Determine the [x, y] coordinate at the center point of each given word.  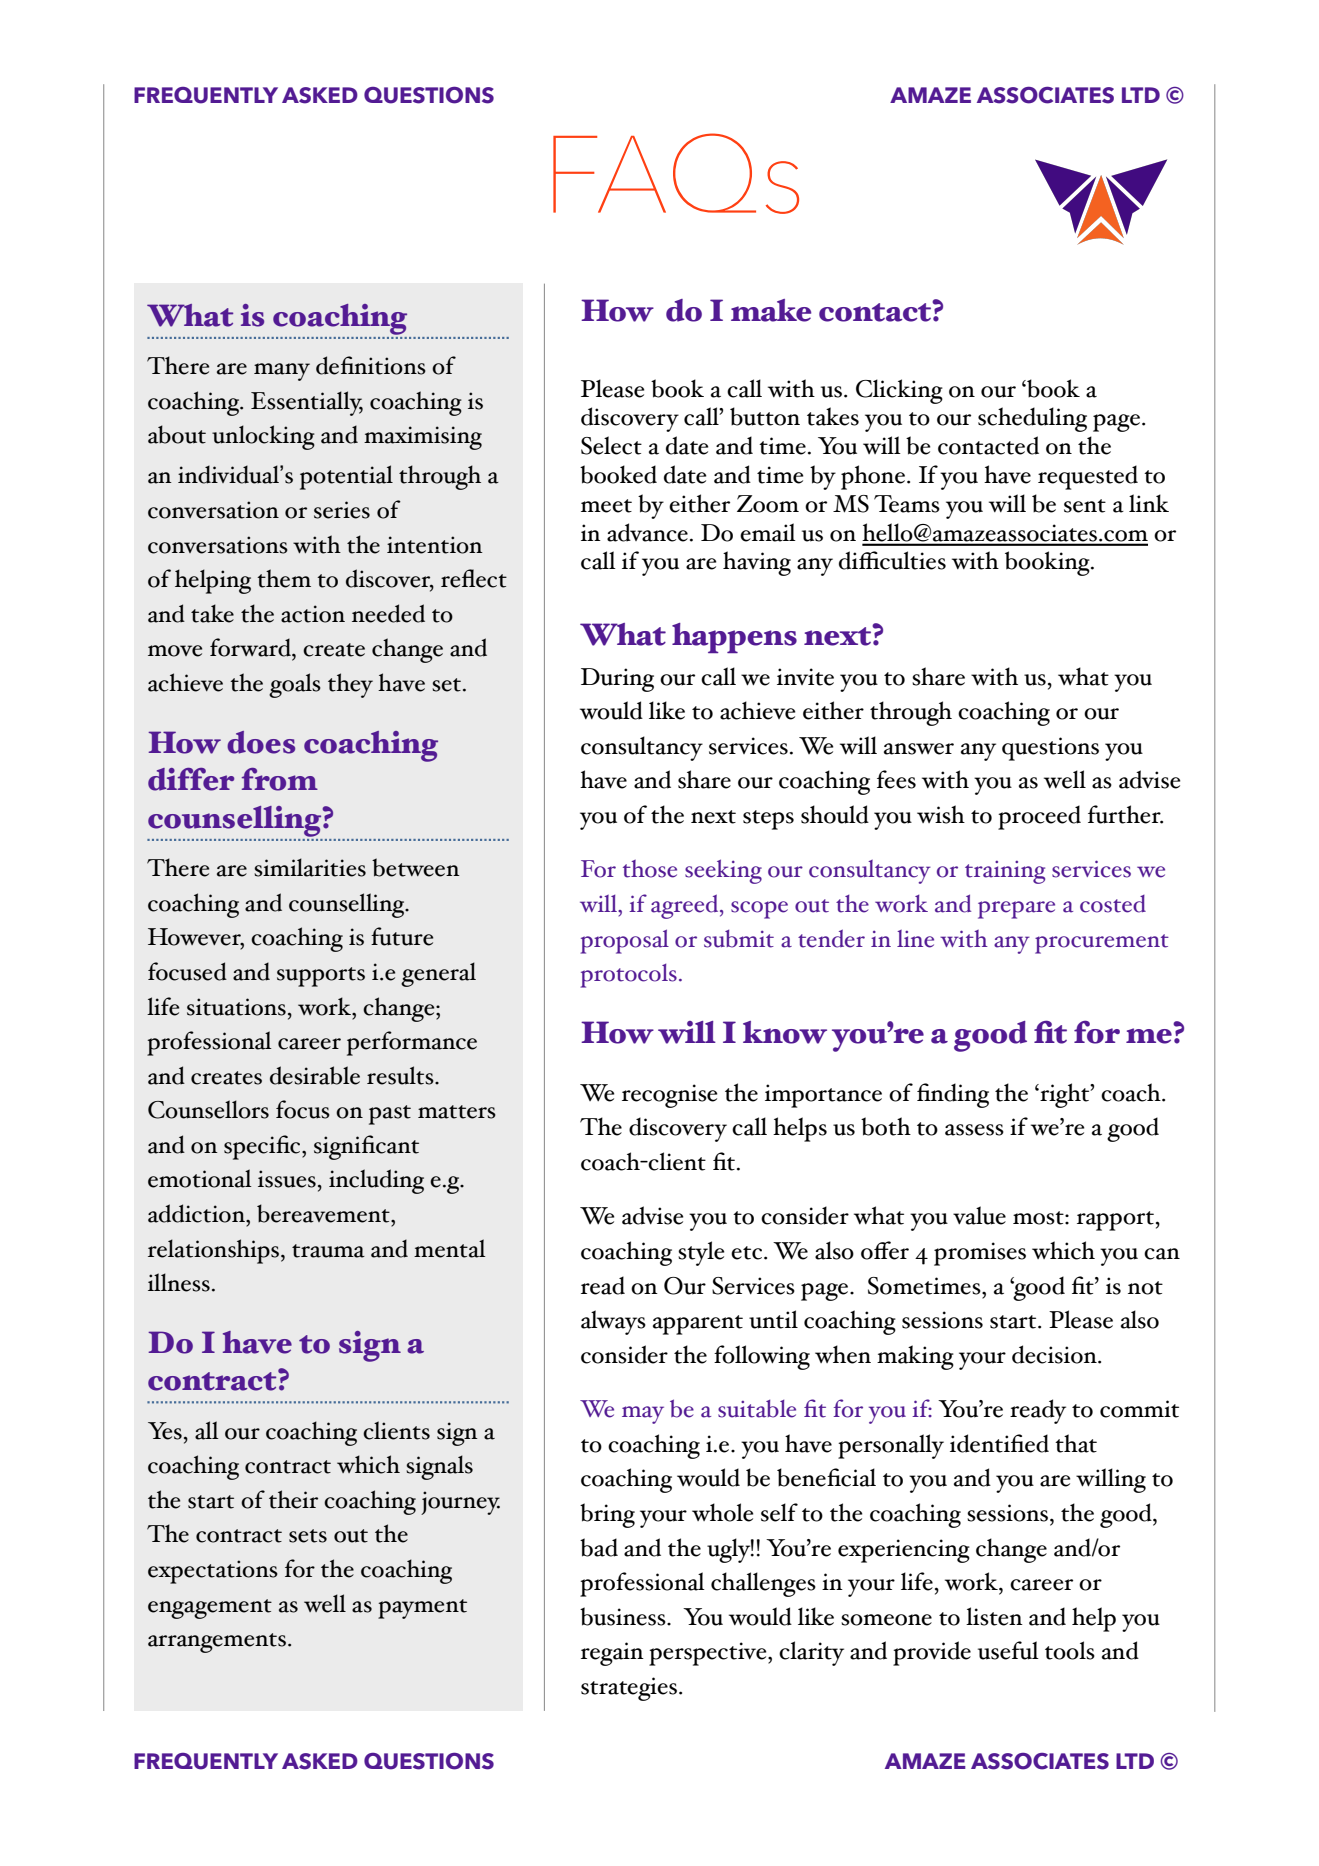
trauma [328, 1251]
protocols [628, 976]
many [282, 372]
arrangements [218, 1643]
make [771, 310]
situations [236, 1007]
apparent [698, 1325]
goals [295, 685]
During [617, 680]
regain [612, 1654]
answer [919, 749]
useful [1008, 1650]
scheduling [1032, 419]
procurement [1102, 944]
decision [1055, 1354]
